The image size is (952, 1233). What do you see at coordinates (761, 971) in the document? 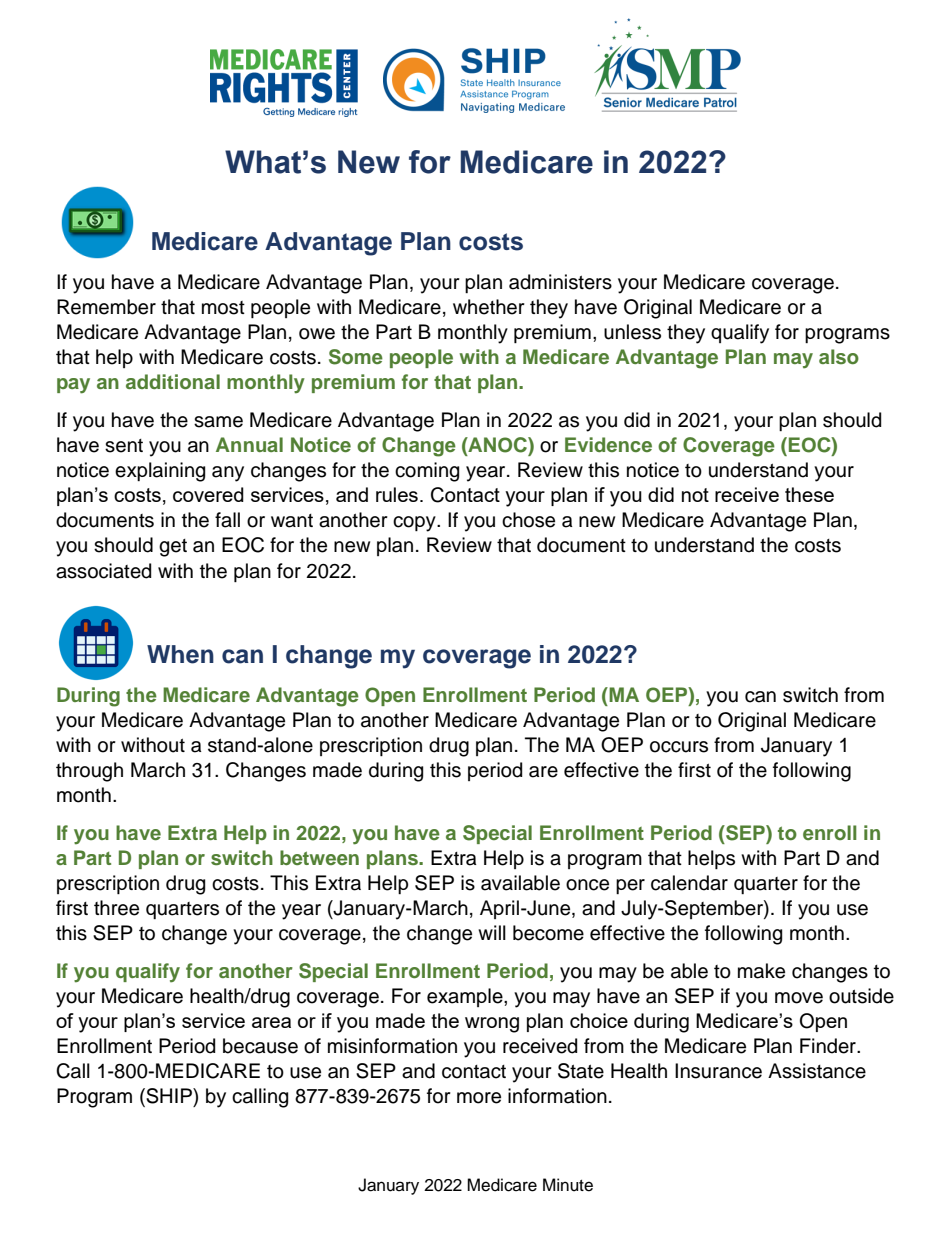
I see `make` at bounding box center [761, 971].
